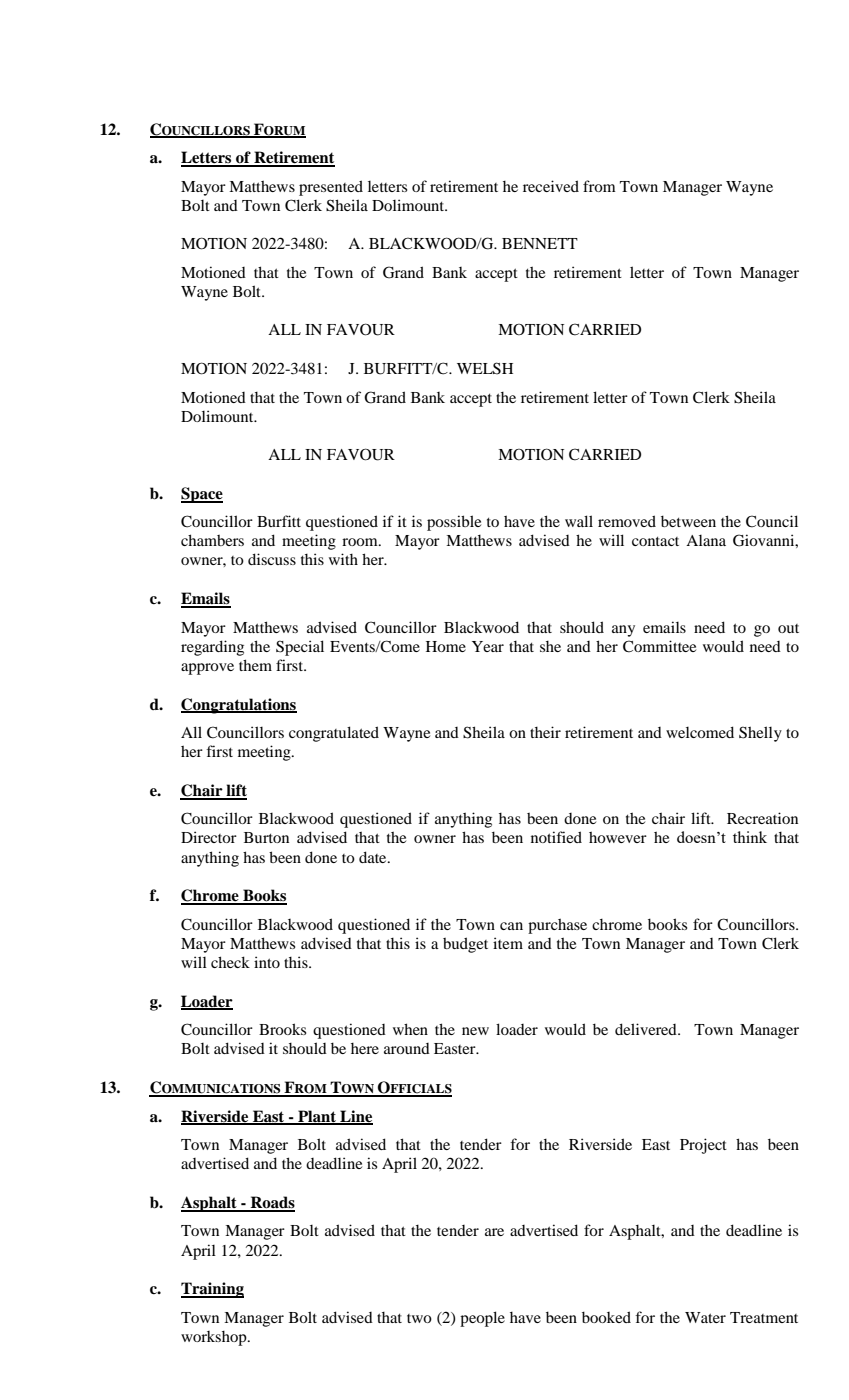  What do you see at coordinates (488, 646) in the screenshot?
I see `Year` at bounding box center [488, 646].
